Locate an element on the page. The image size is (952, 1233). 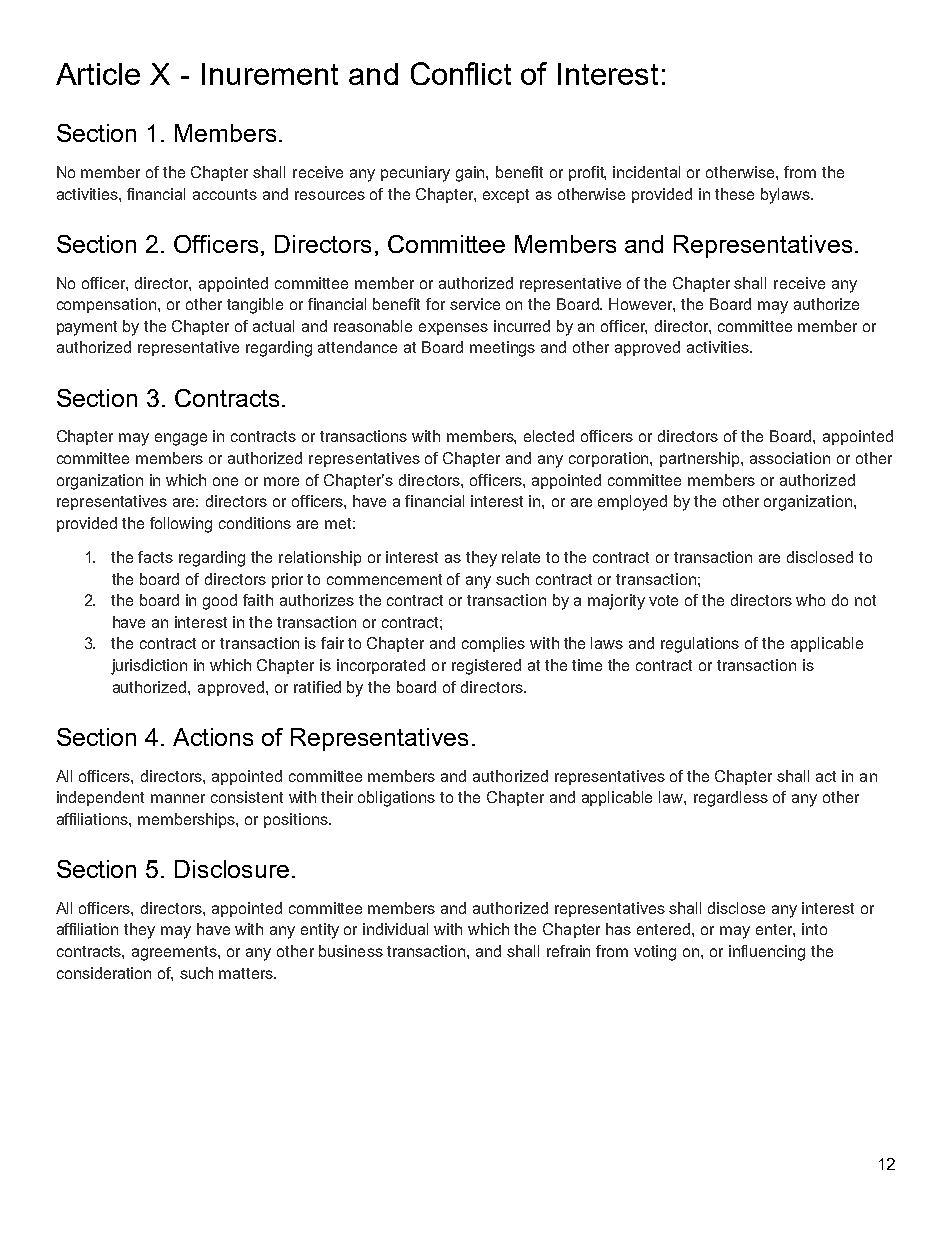
manner is located at coordinates (178, 798).
